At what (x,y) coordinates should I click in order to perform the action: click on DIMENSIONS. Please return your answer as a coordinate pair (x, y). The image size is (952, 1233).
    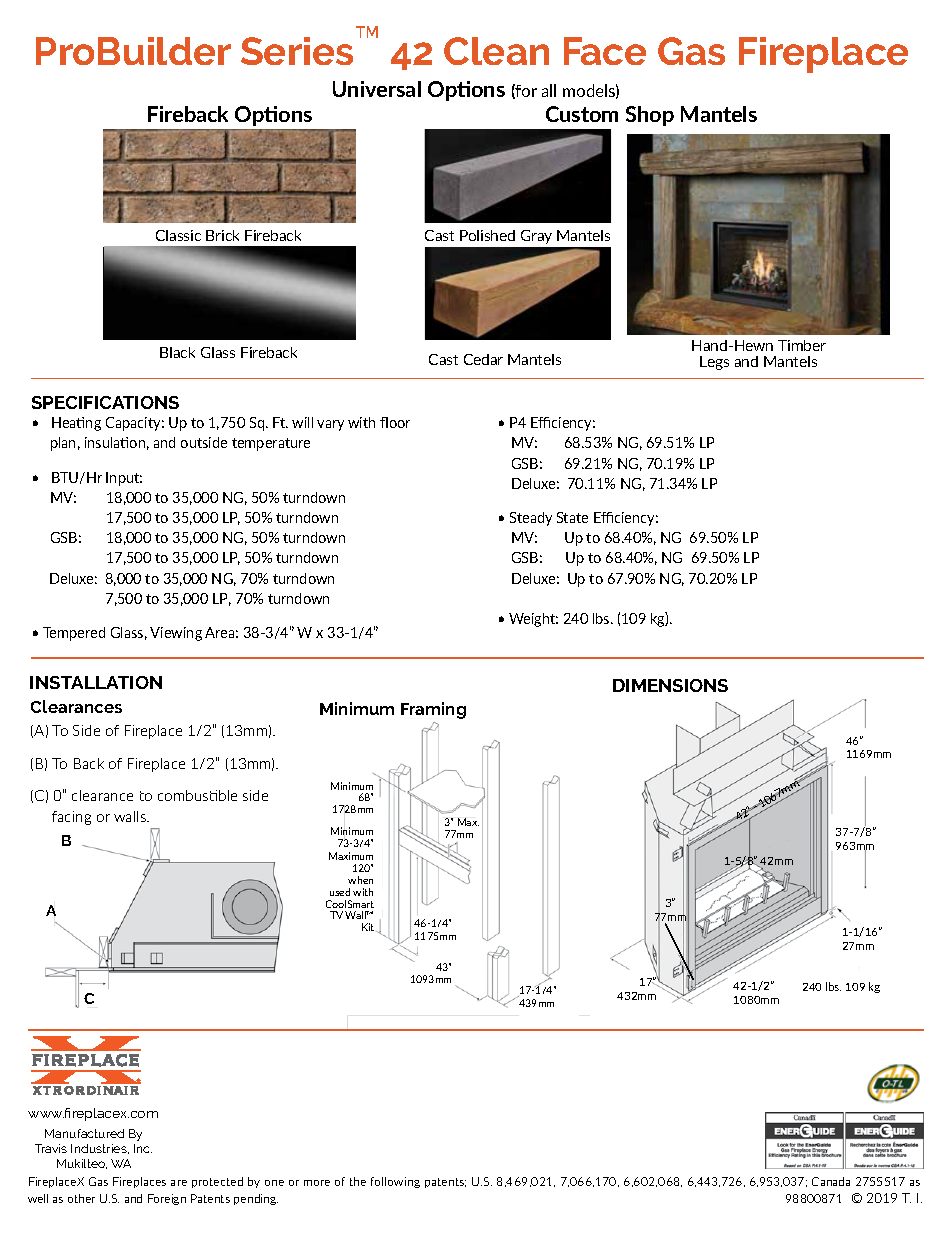
    Looking at the image, I should click on (670, 685).
